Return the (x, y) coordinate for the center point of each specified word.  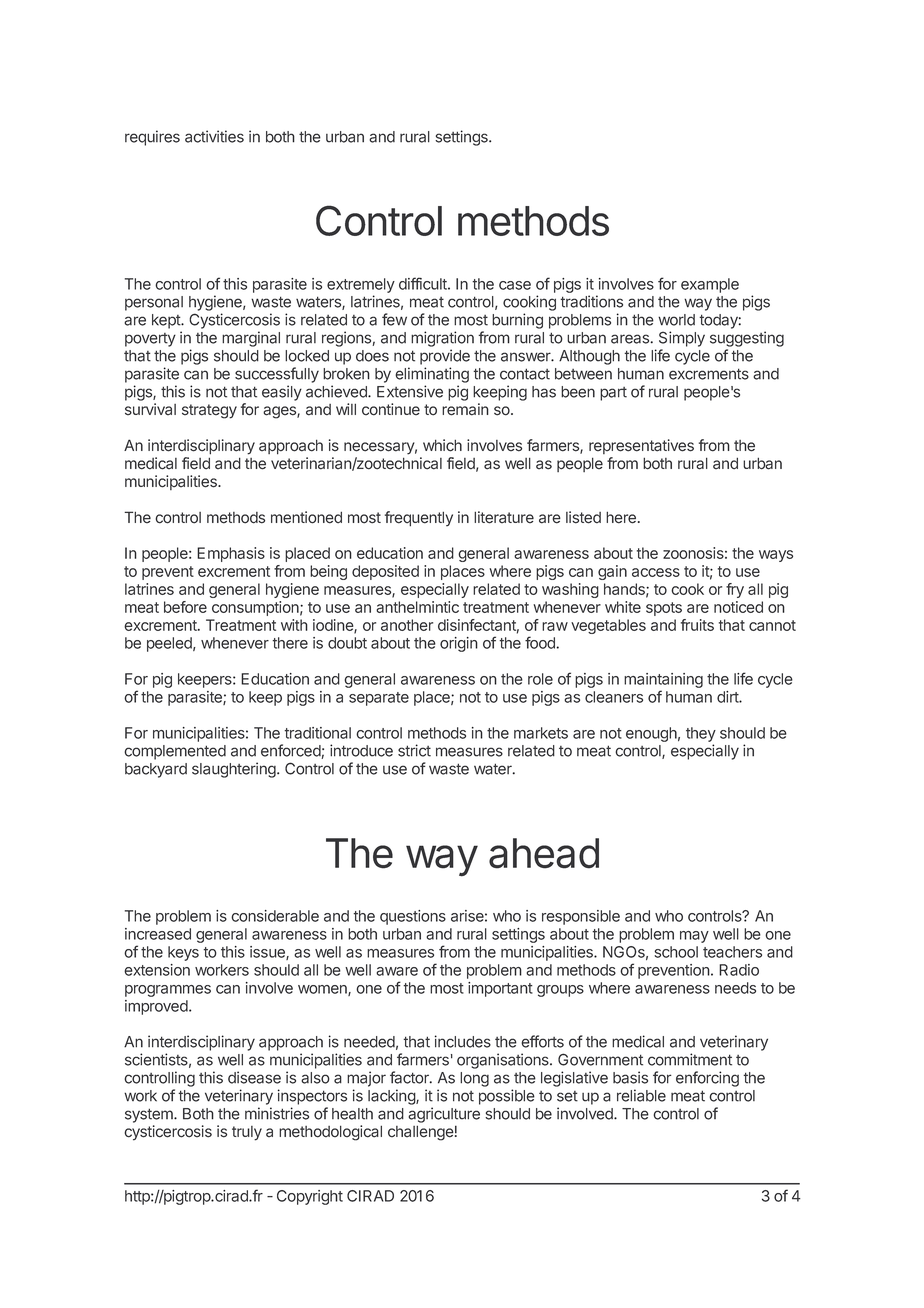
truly (247, 1133)
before (185, 607)
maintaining (663, 682)
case (515, 285)
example (710, 285)
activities (214, 136)
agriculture (444, 1115)
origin (459, 644)
